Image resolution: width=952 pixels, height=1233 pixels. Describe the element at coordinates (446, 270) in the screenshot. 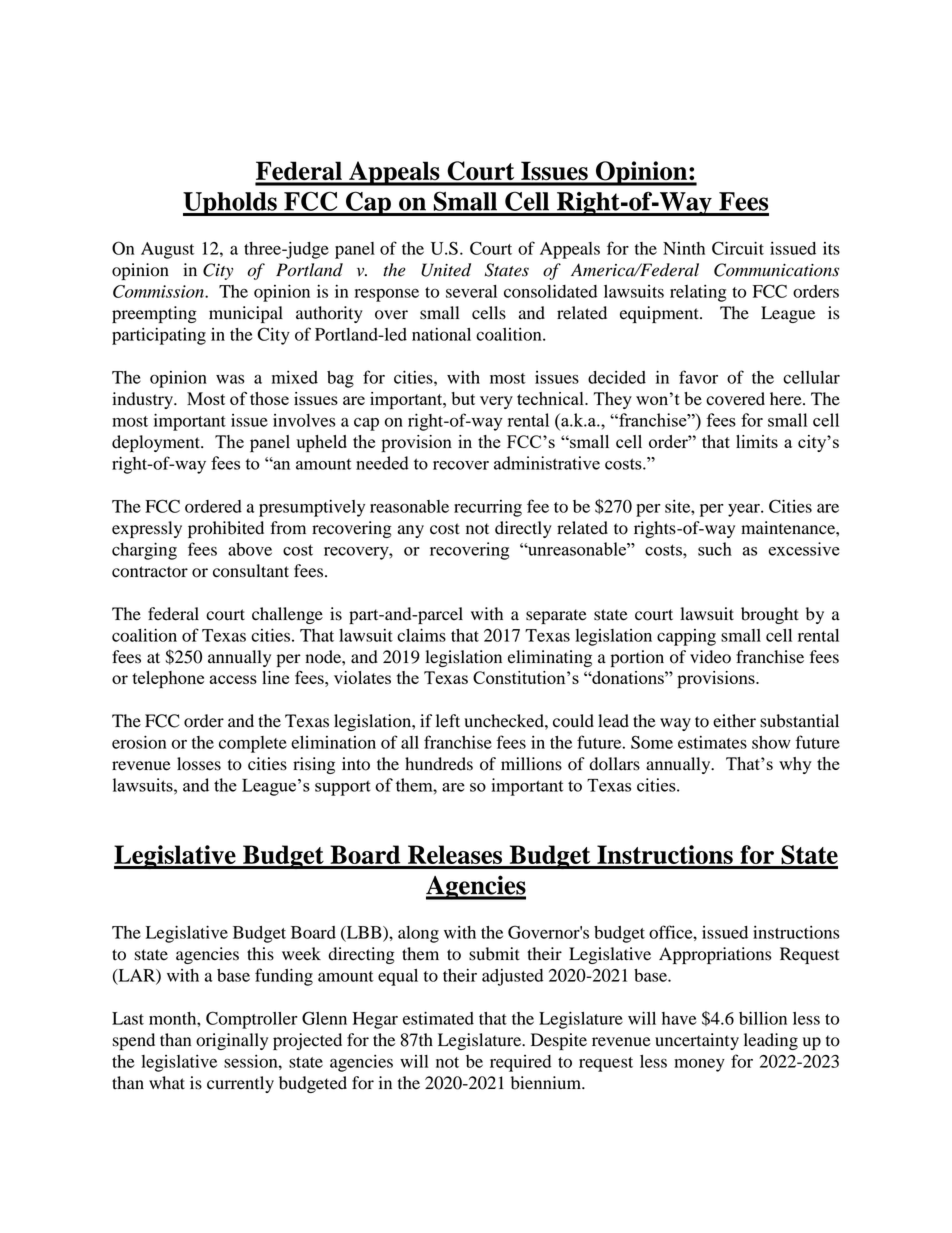

I see `United` at that location.
